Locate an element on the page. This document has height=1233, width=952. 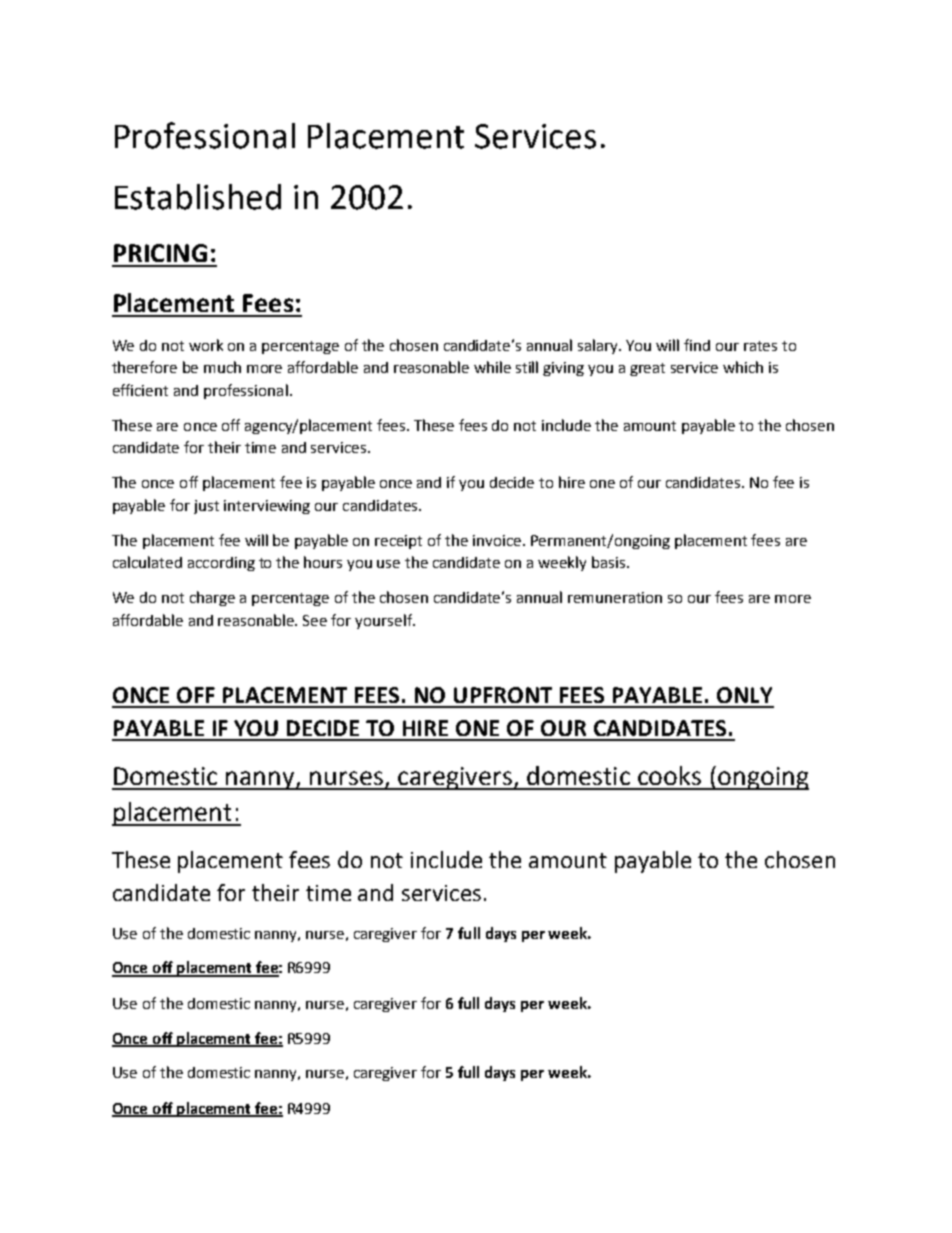
invoice is located at coordinates (498, 540).
